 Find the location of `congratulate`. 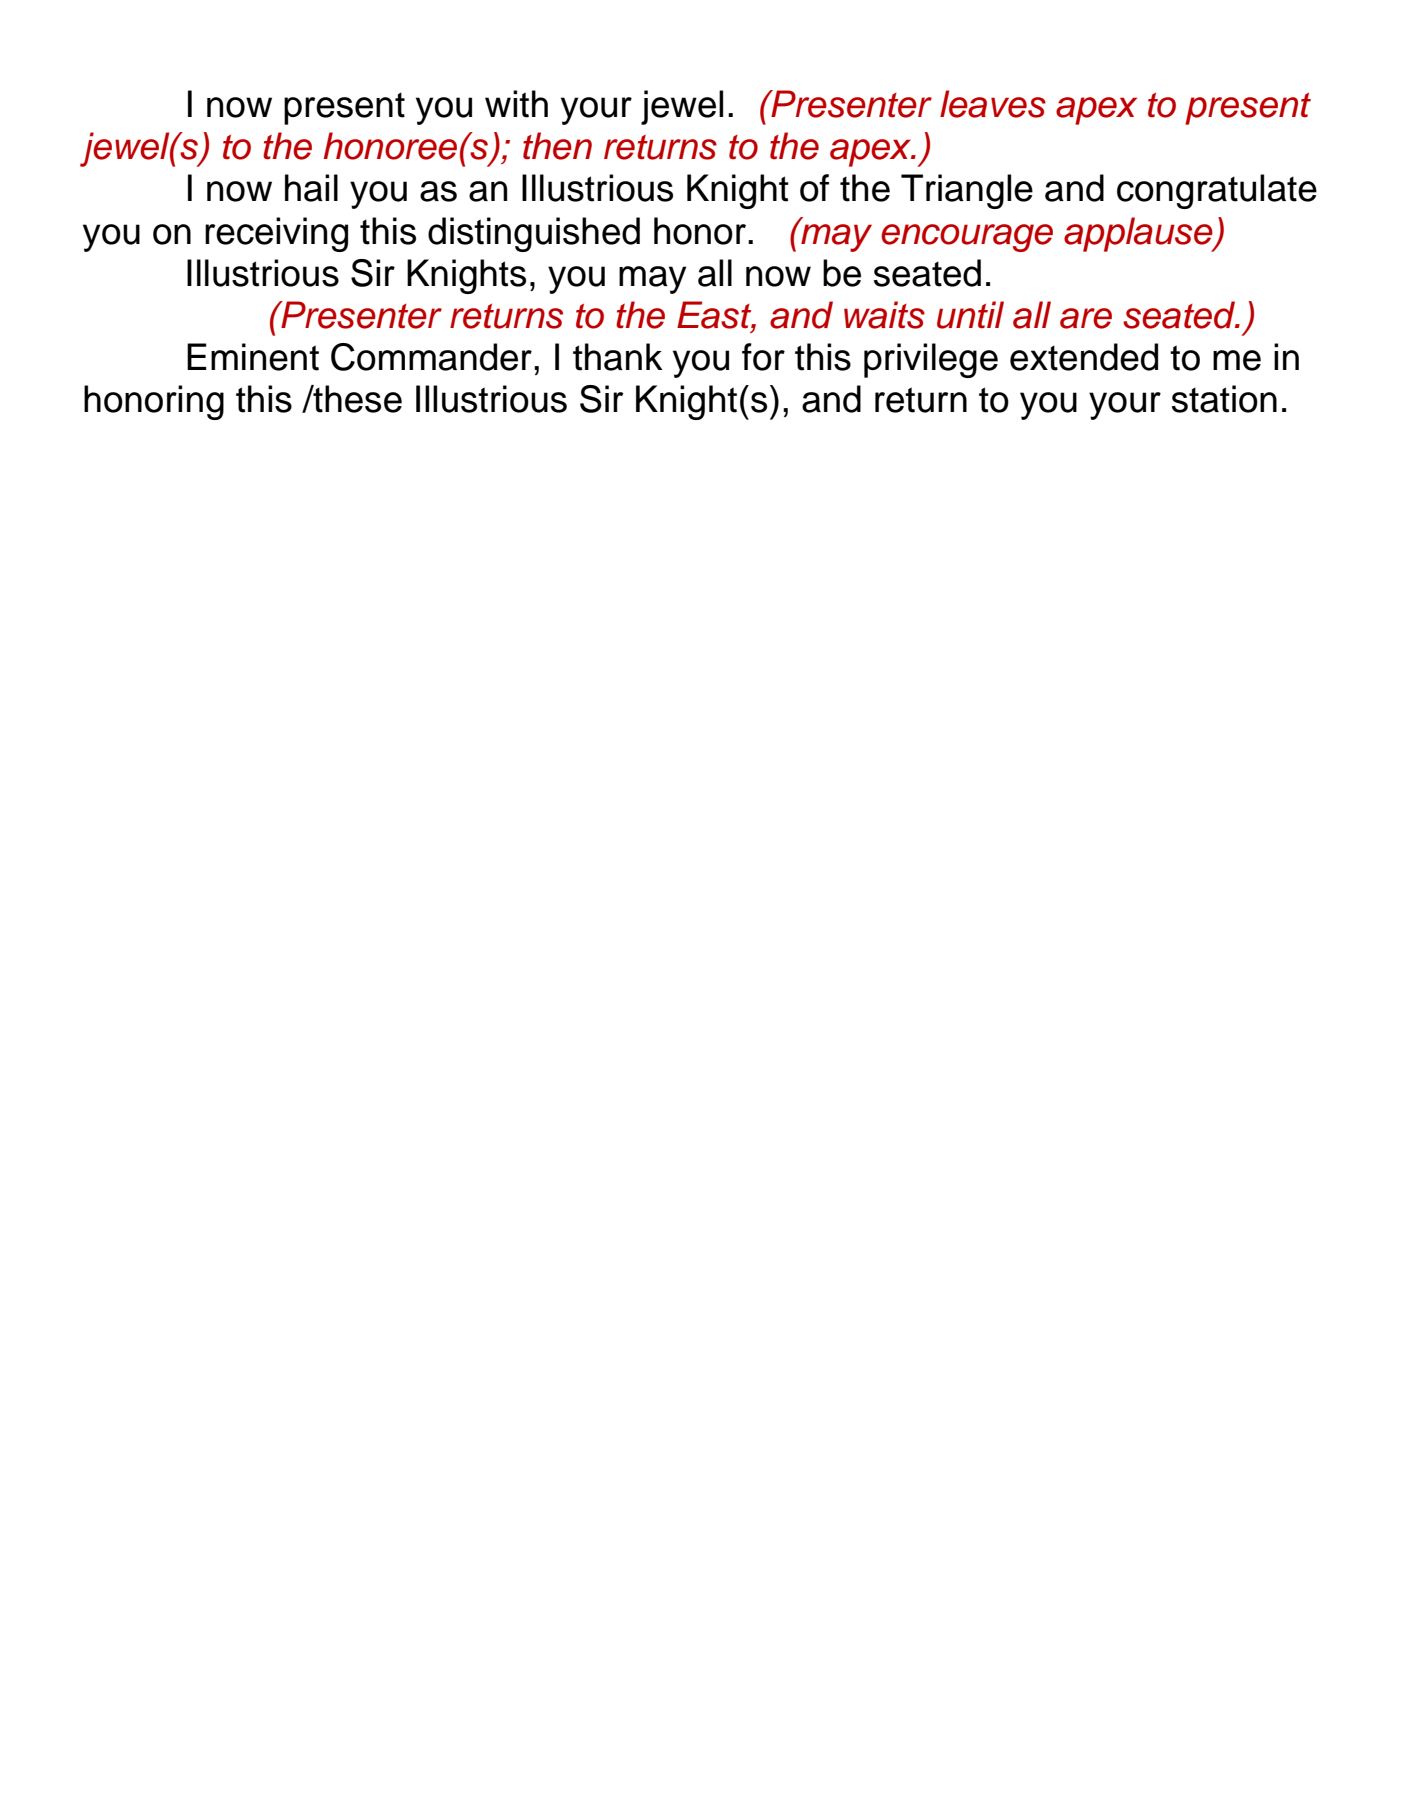

congratulate is located at coordinates (1217, 191).
